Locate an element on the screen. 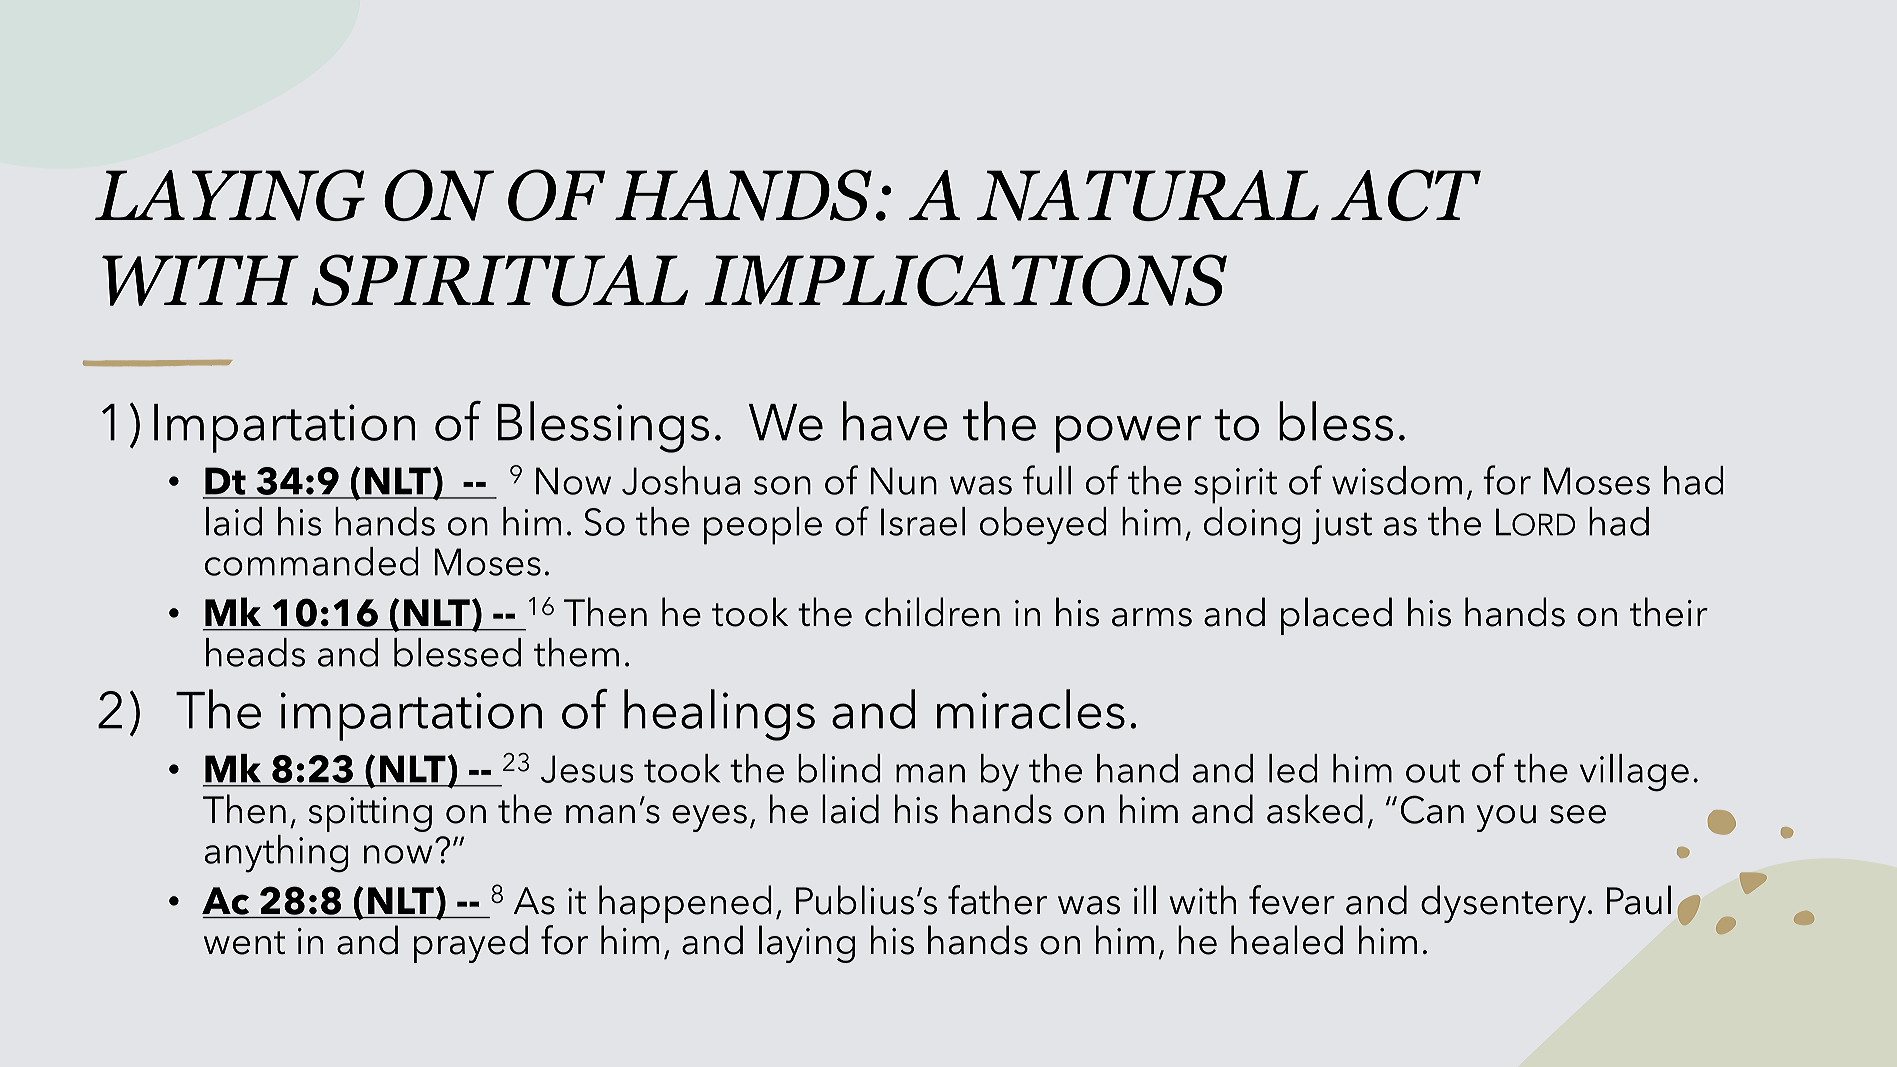  just is located at coordinates (1342, 527).
